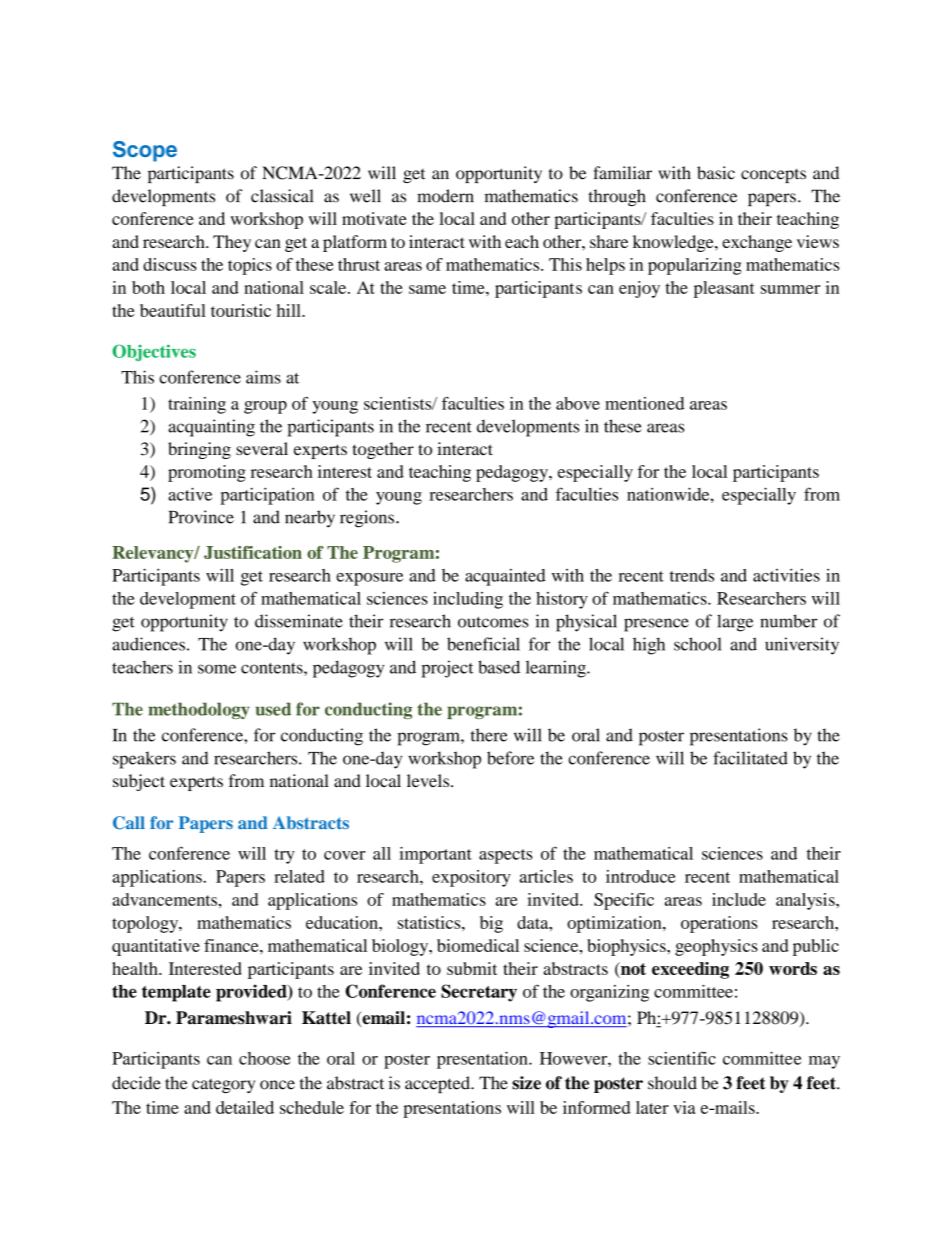 This image has width=952, height=1233. What do you see at coordinates (223, 1086) in the image?
I see `category` at bounding box center [223, 1086].
